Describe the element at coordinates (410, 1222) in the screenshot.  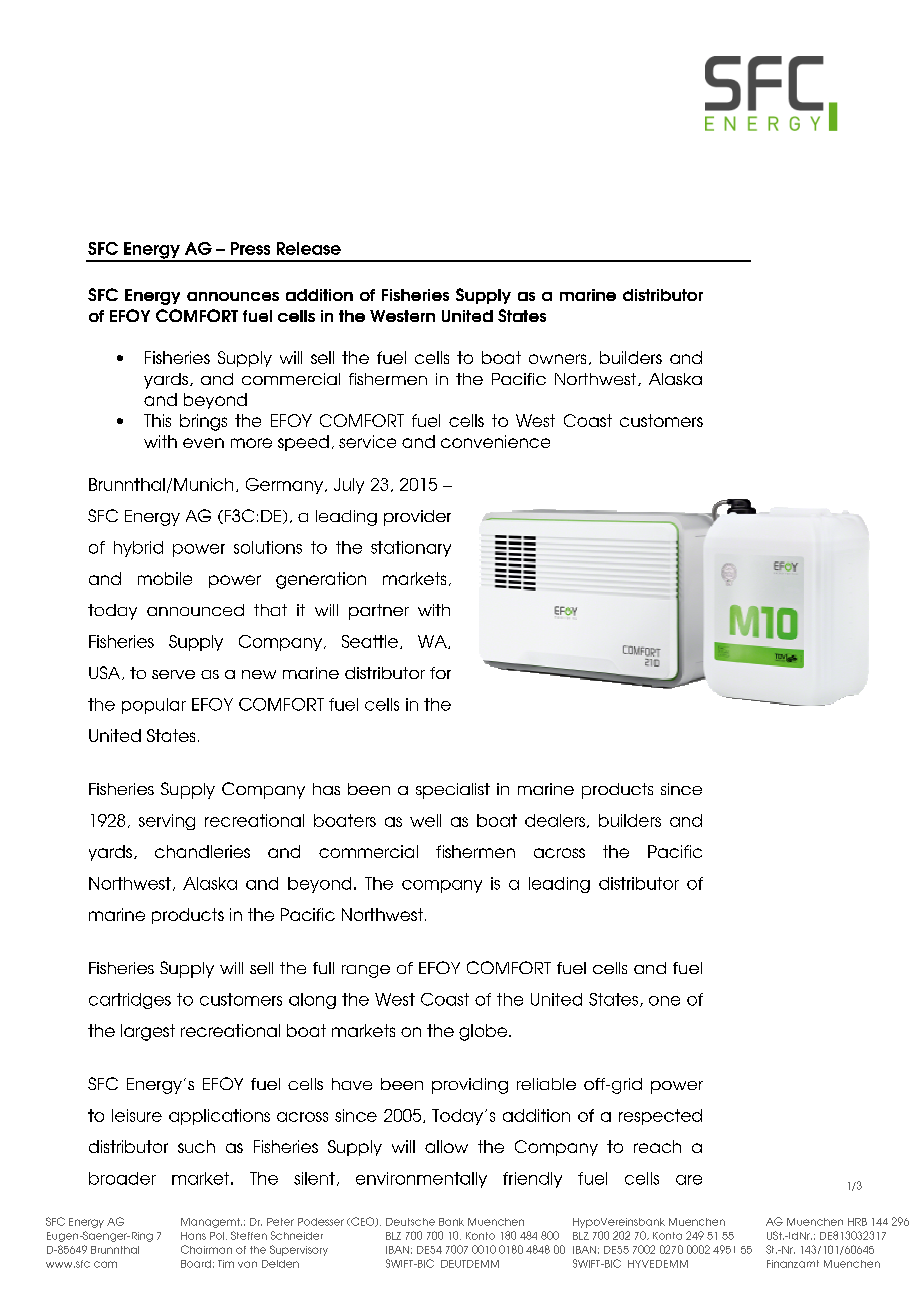
I see `Deutsche` at that location.
